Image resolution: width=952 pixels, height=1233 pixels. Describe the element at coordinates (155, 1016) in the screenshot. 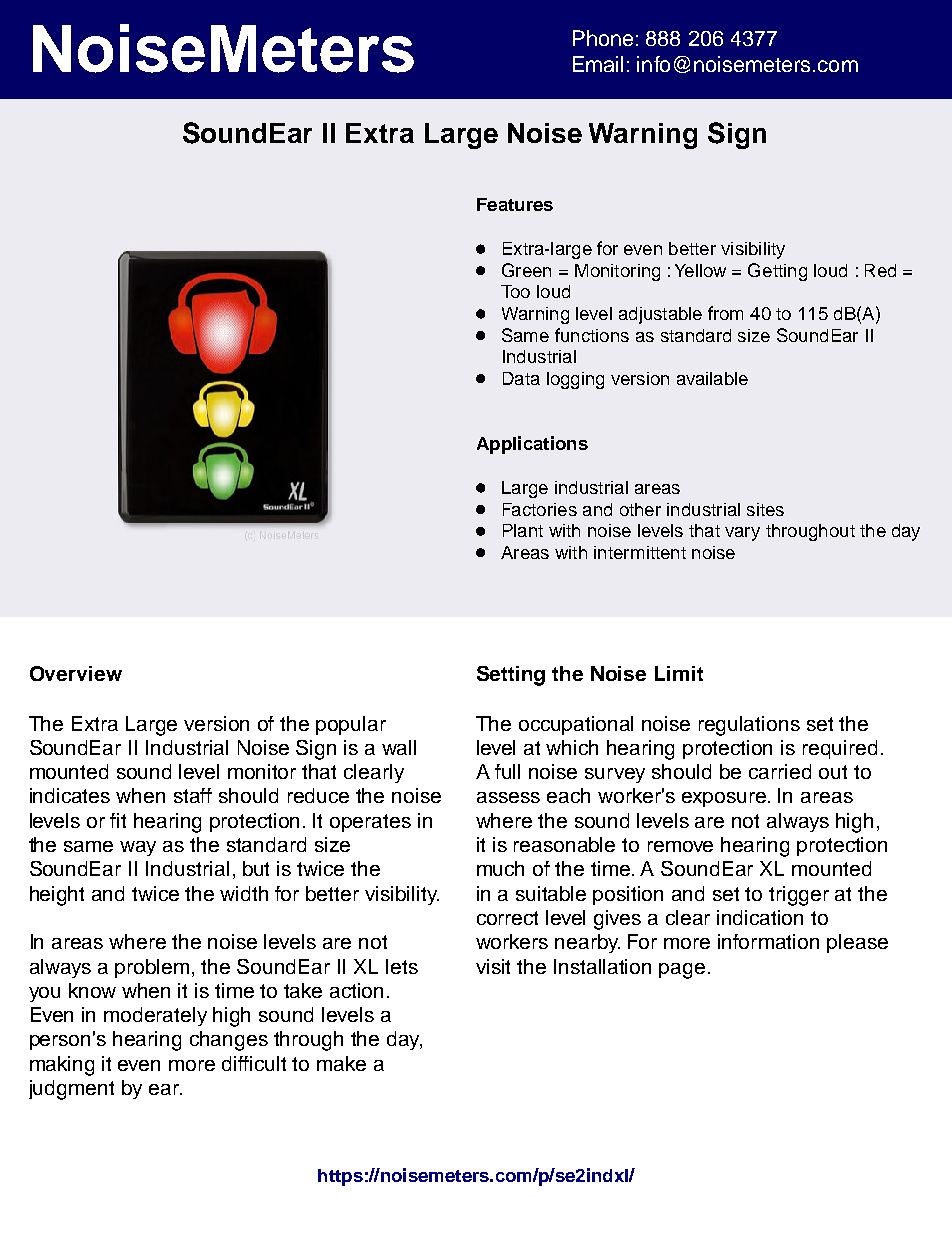

I see `moderately` at that location.
